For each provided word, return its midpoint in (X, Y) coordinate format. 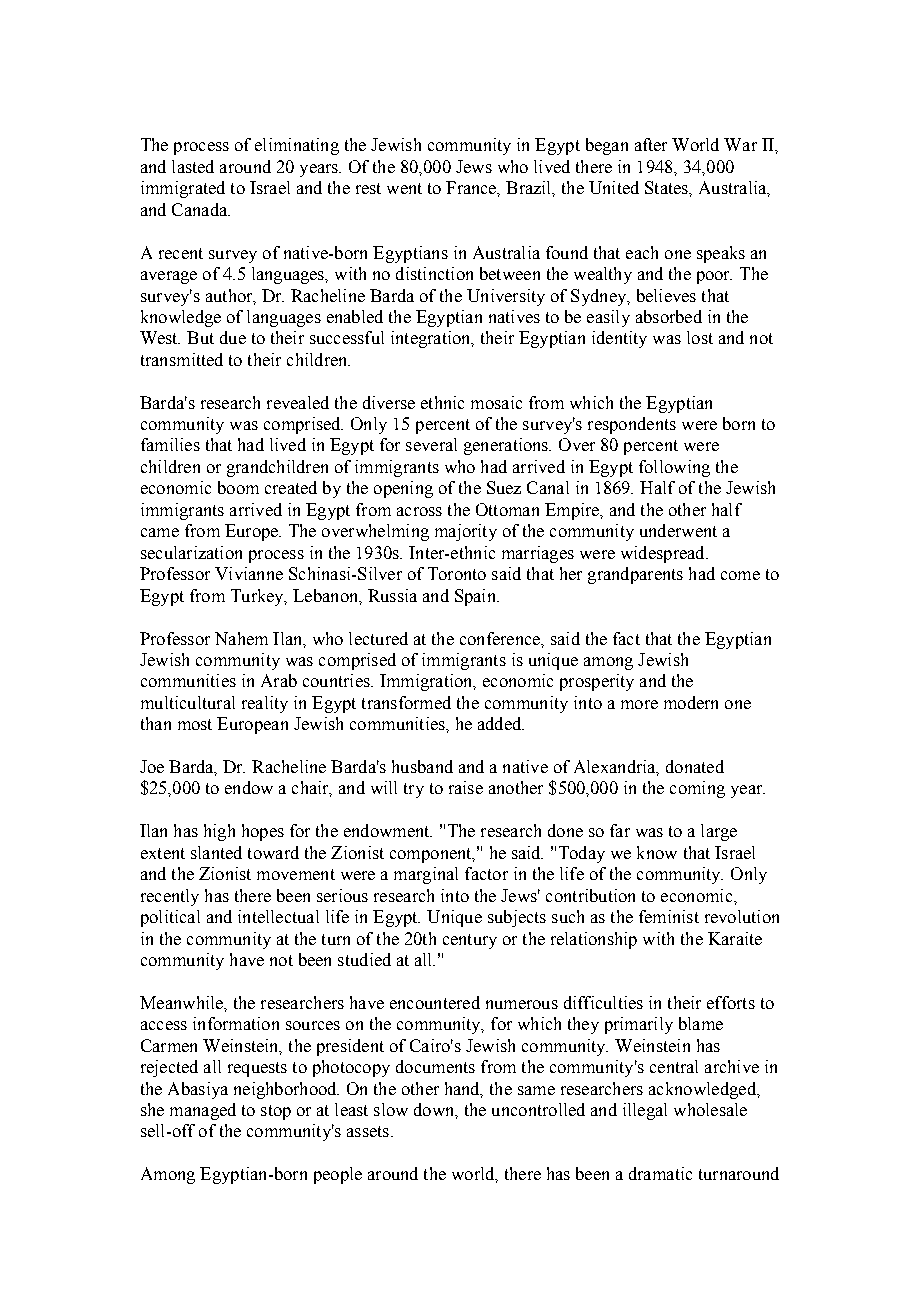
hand (463, 1089)
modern (691, 702)
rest (368, 188)
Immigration (427, 682)
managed (203, 1111)
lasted (193, 166)
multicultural (188, 702)
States (667, 187)
